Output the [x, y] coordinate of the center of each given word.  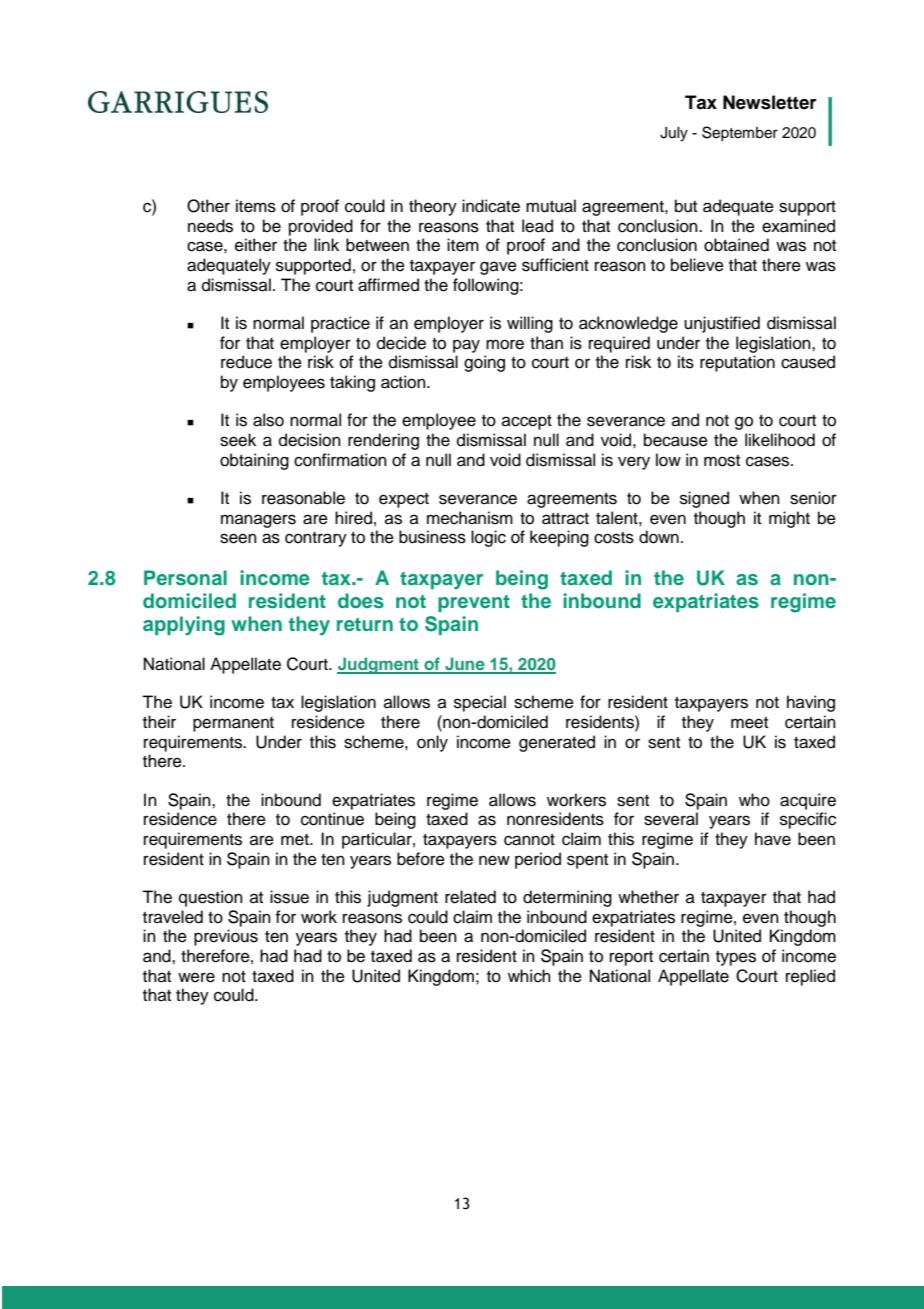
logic [488, 538]
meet [749, 723]
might [789, 519]
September [740, 133]
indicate [491, 206]
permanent [233, 724]
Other [208, 206]
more [505, 344]
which [529, 976]
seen [238, 538]
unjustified [722, 324]
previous [226, 937]
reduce [246, 362]
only [432, 743]
